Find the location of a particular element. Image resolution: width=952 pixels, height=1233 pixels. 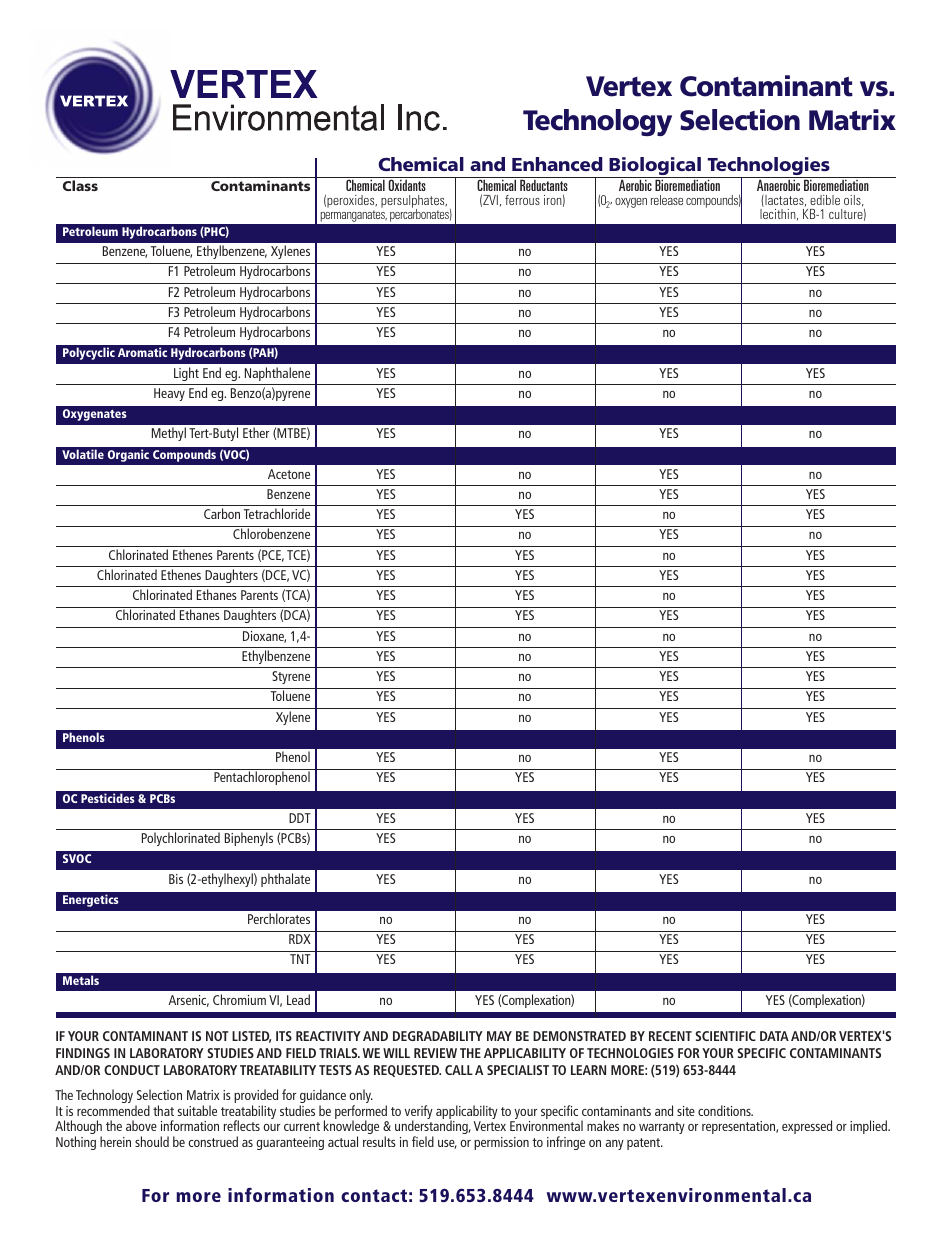

that is located at coordinates (163, 1110).
